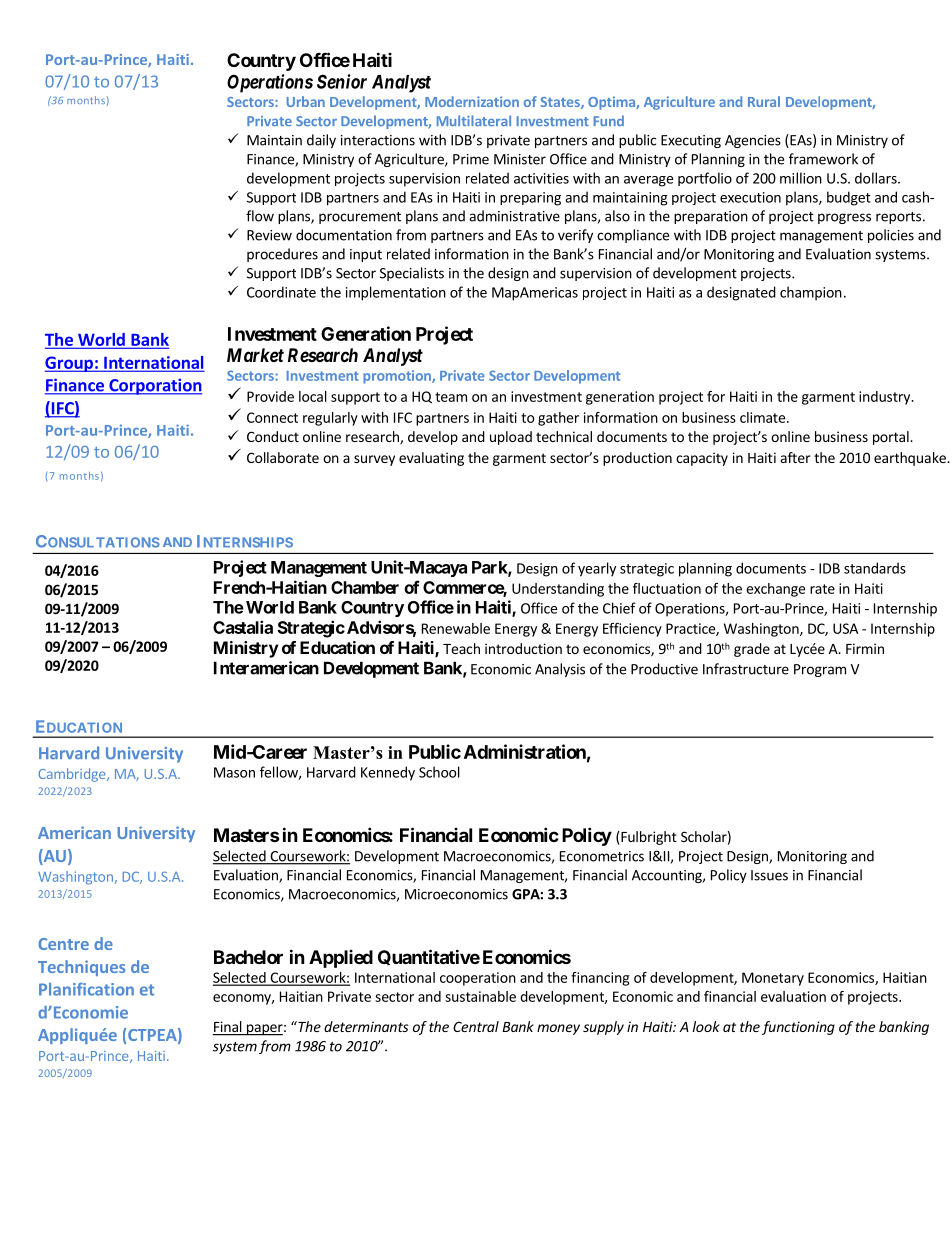 The width and height of the screenshot is (952, 1233). I want to click on standards, so click(875, 568).
